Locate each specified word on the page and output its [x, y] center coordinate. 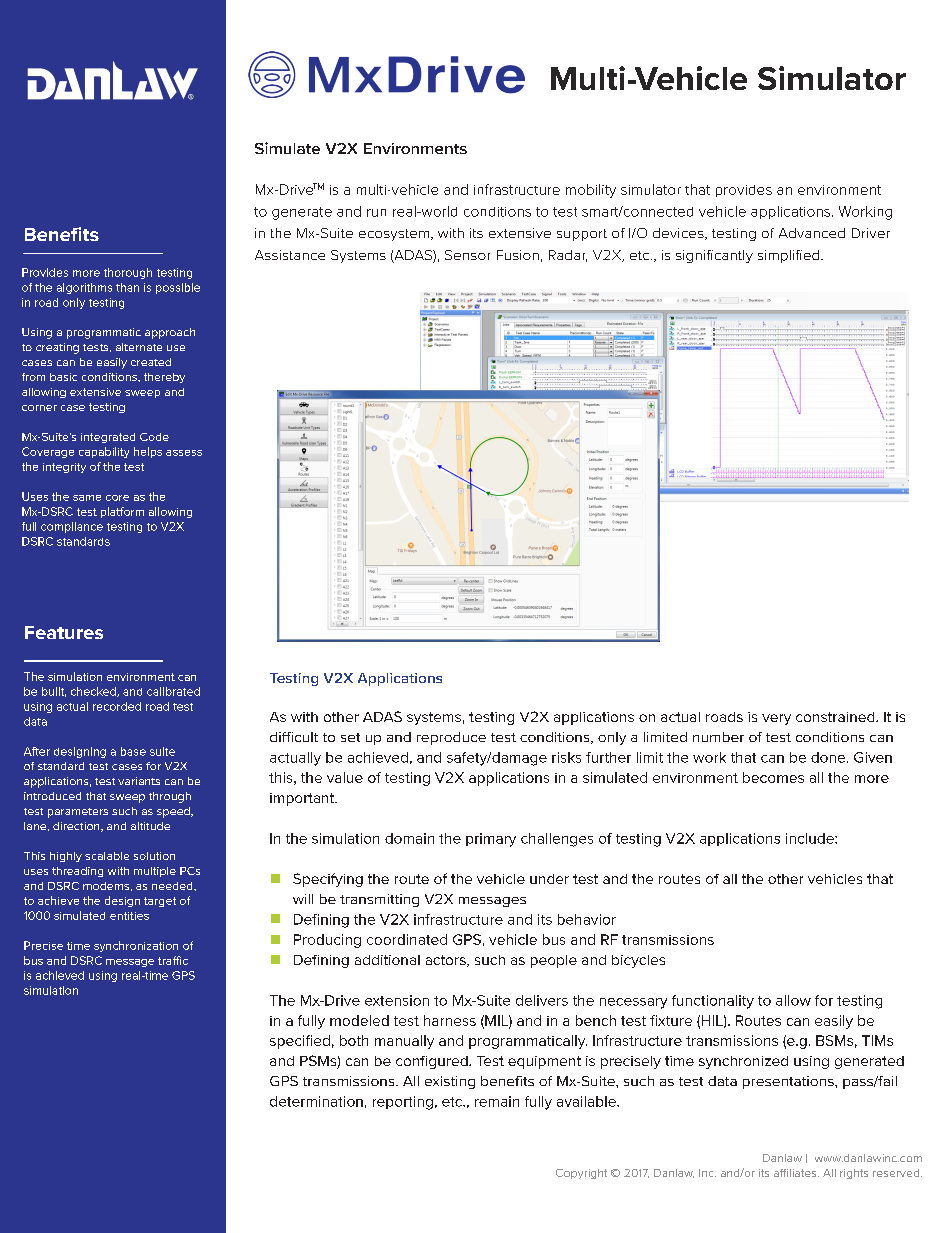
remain [497, 1101]
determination [316, 1101]
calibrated [173, 691]
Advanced [812, 233]
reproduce [451, 738]
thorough [128, 273]
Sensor [467, 255]
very [776, 719]
